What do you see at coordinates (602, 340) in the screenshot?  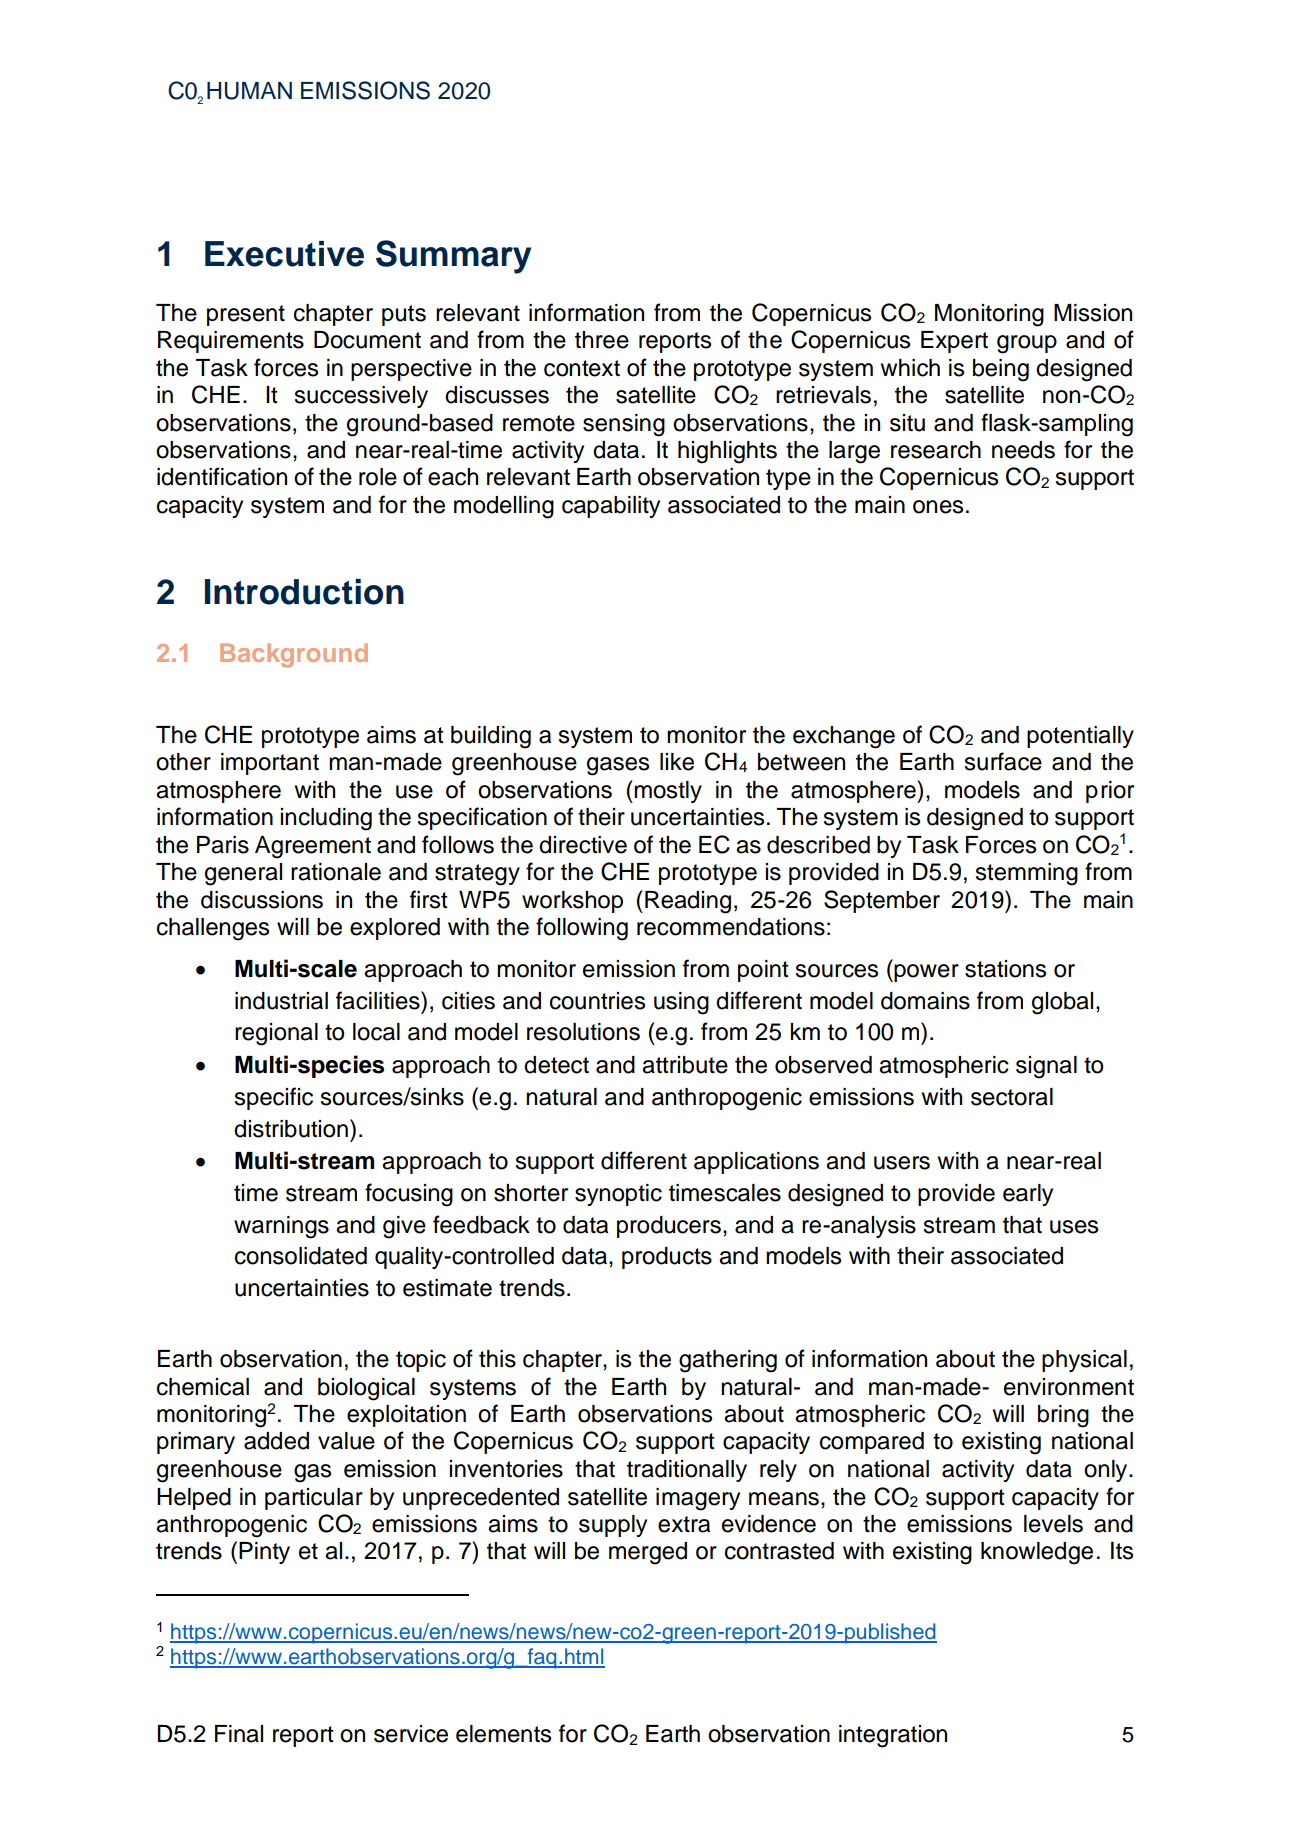 I see `three` at bounding box center [602, 340].
